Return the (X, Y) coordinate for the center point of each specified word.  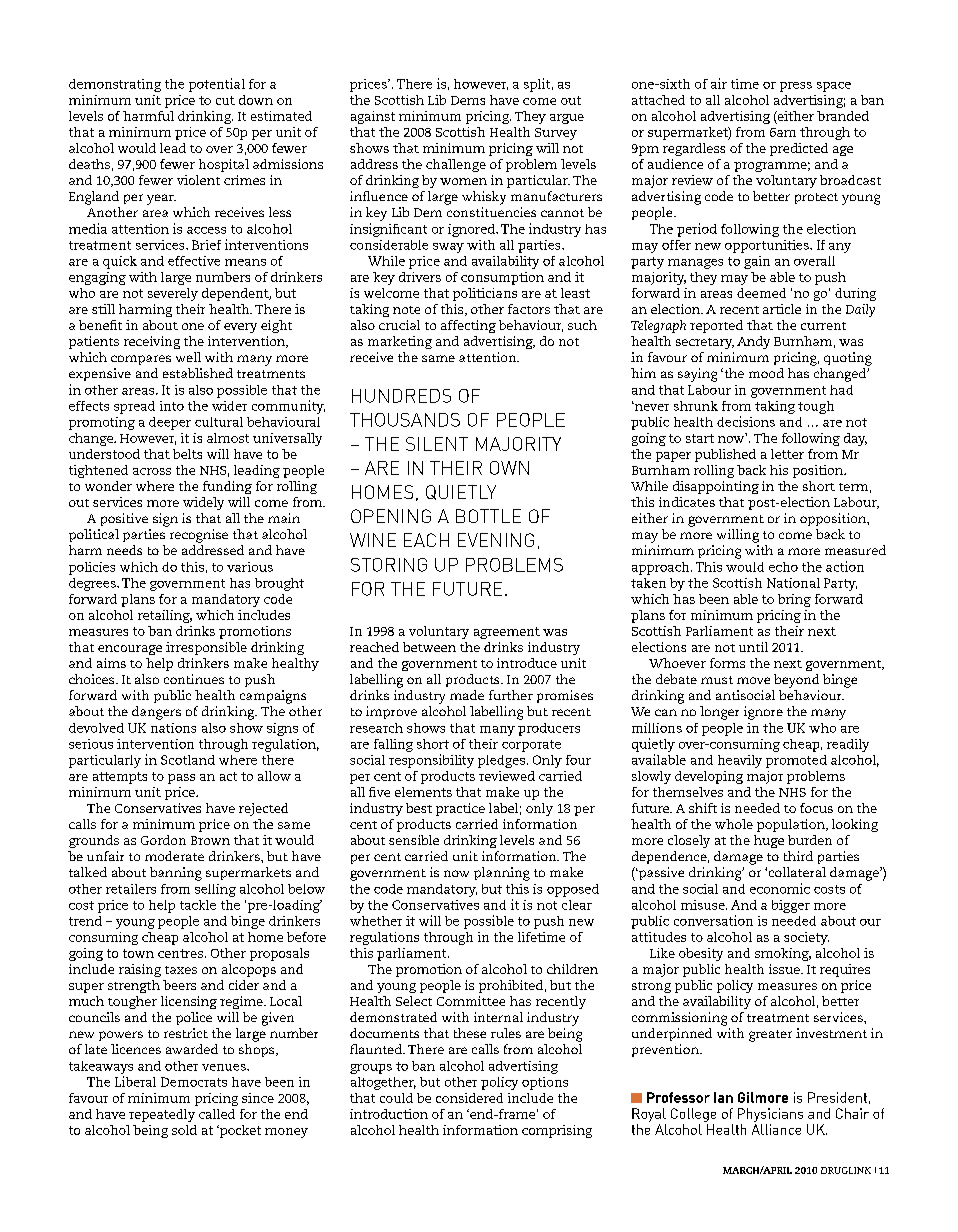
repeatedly (162, 1115)
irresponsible (206, 648)
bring (794, 600)
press (796, 87)
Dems (468, 100)
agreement (507, 633)
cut (225, 100)
